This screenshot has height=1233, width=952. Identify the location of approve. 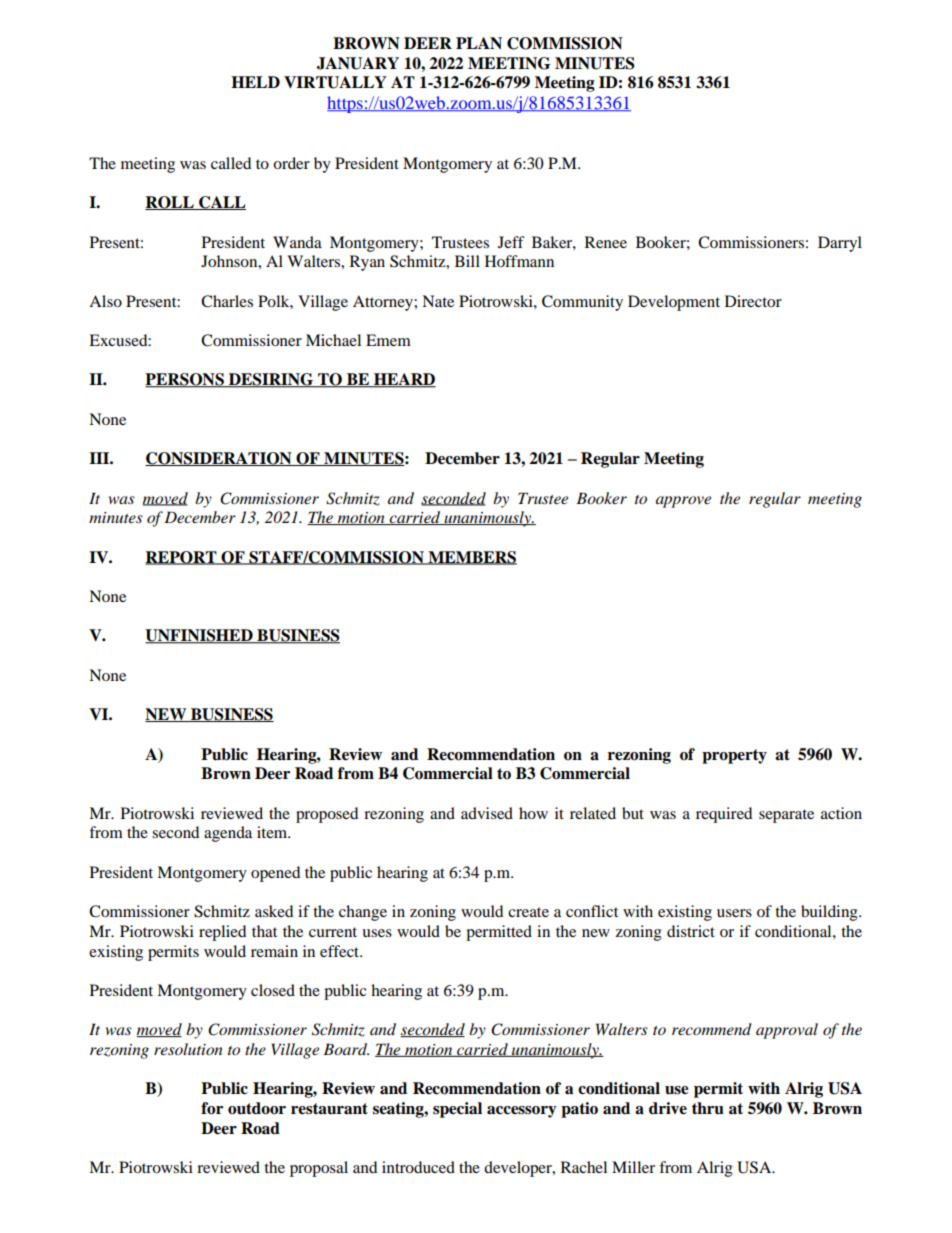
(683, 502).
